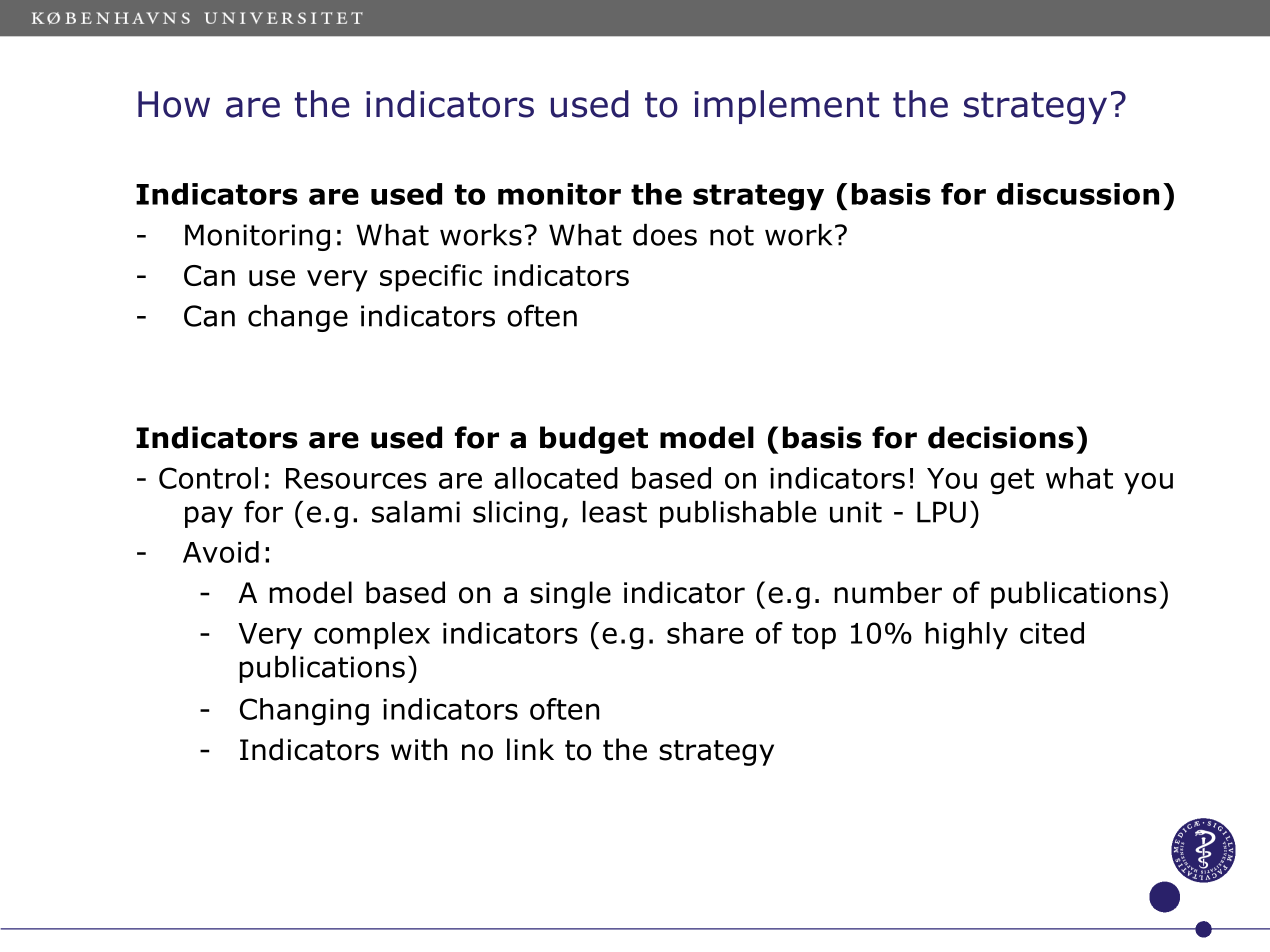 The width and height of the screenshot is (1270, 952). Describe the element at coordinates (174, 104) in the screenshot. I see `How` at that location.
